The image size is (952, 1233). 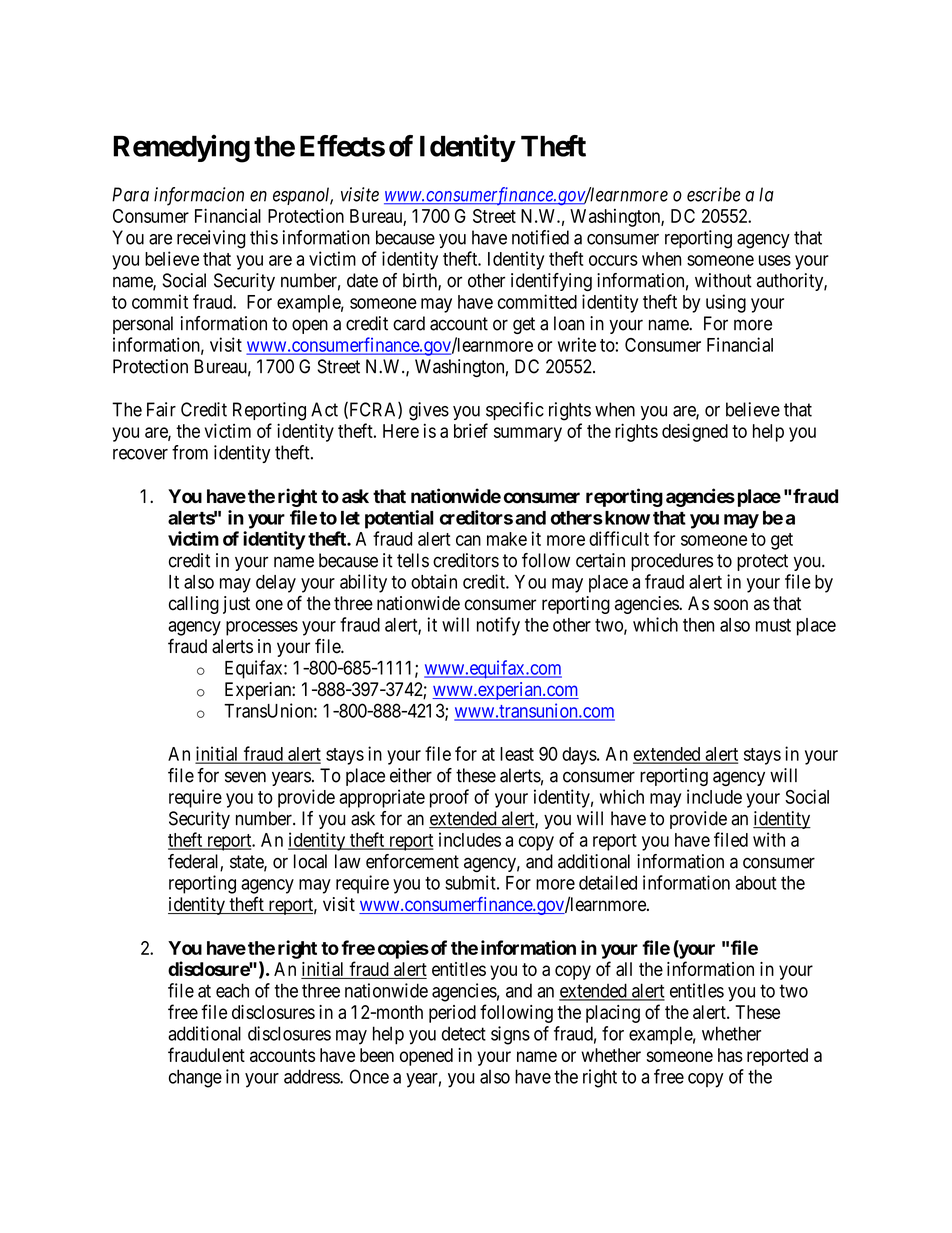 I want to click on notified, so click(x=540, y=237).
